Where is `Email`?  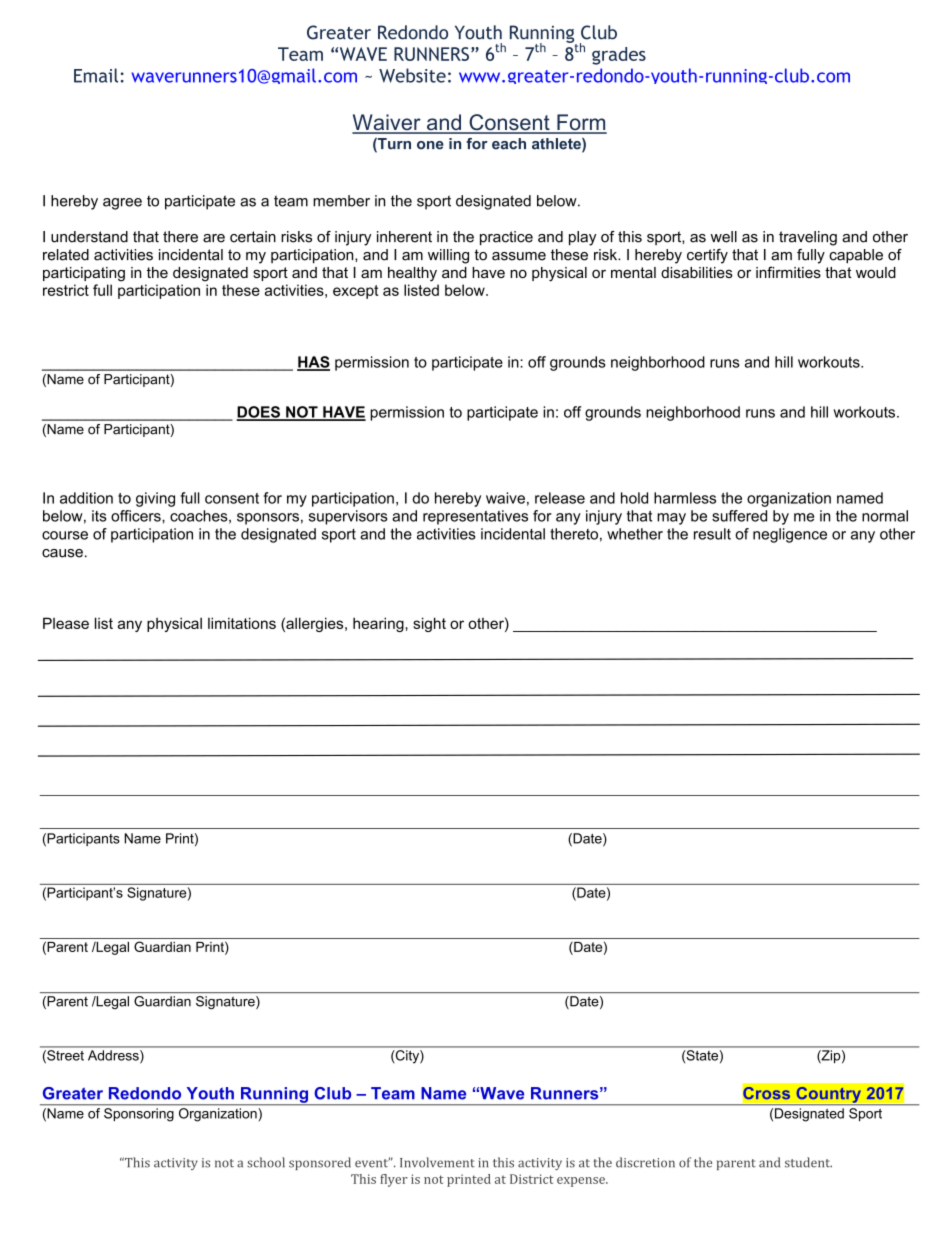
Email is located at coordinates (96, 75).
